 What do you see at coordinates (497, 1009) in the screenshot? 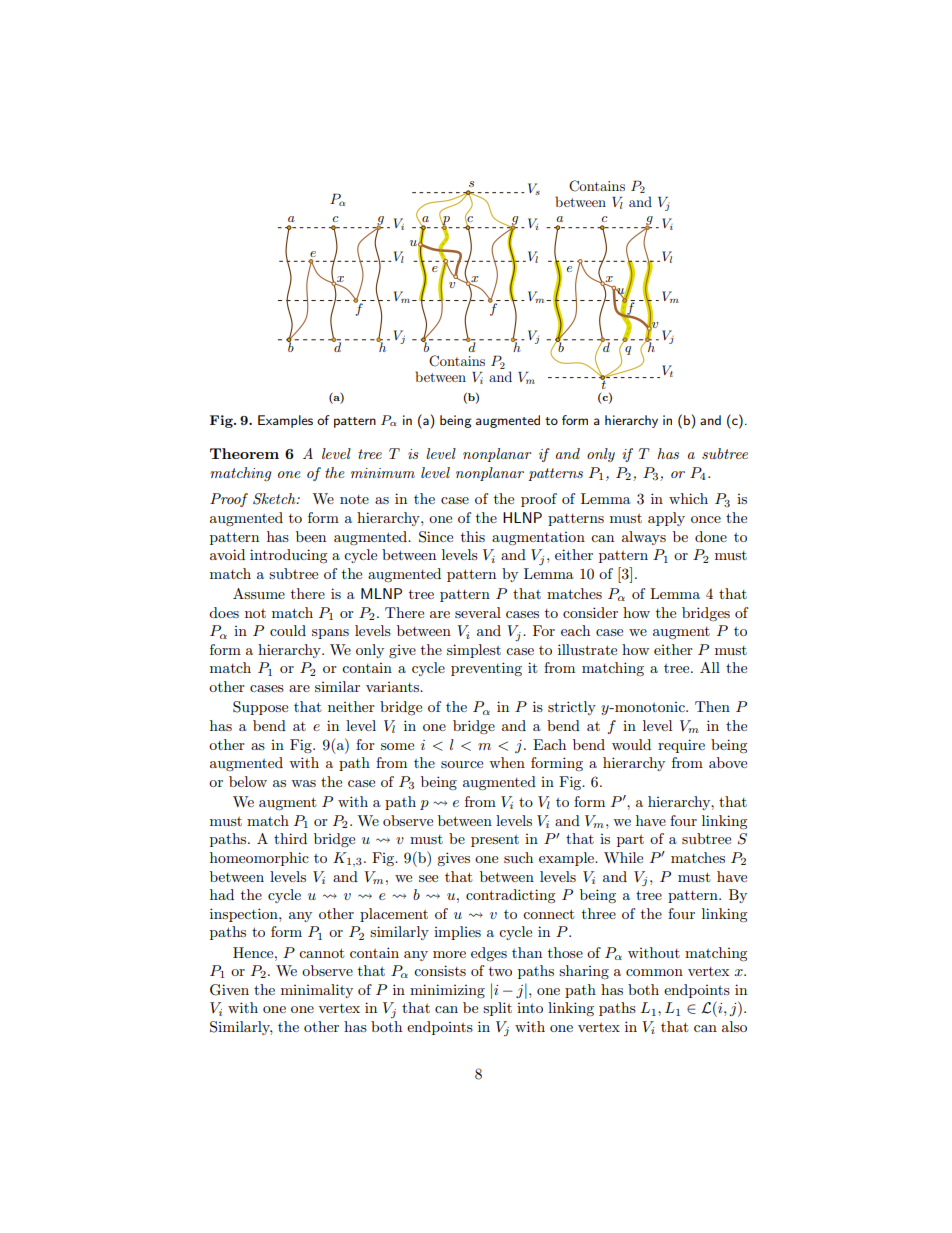
I see `split` at bounding box center [497, 1009].
